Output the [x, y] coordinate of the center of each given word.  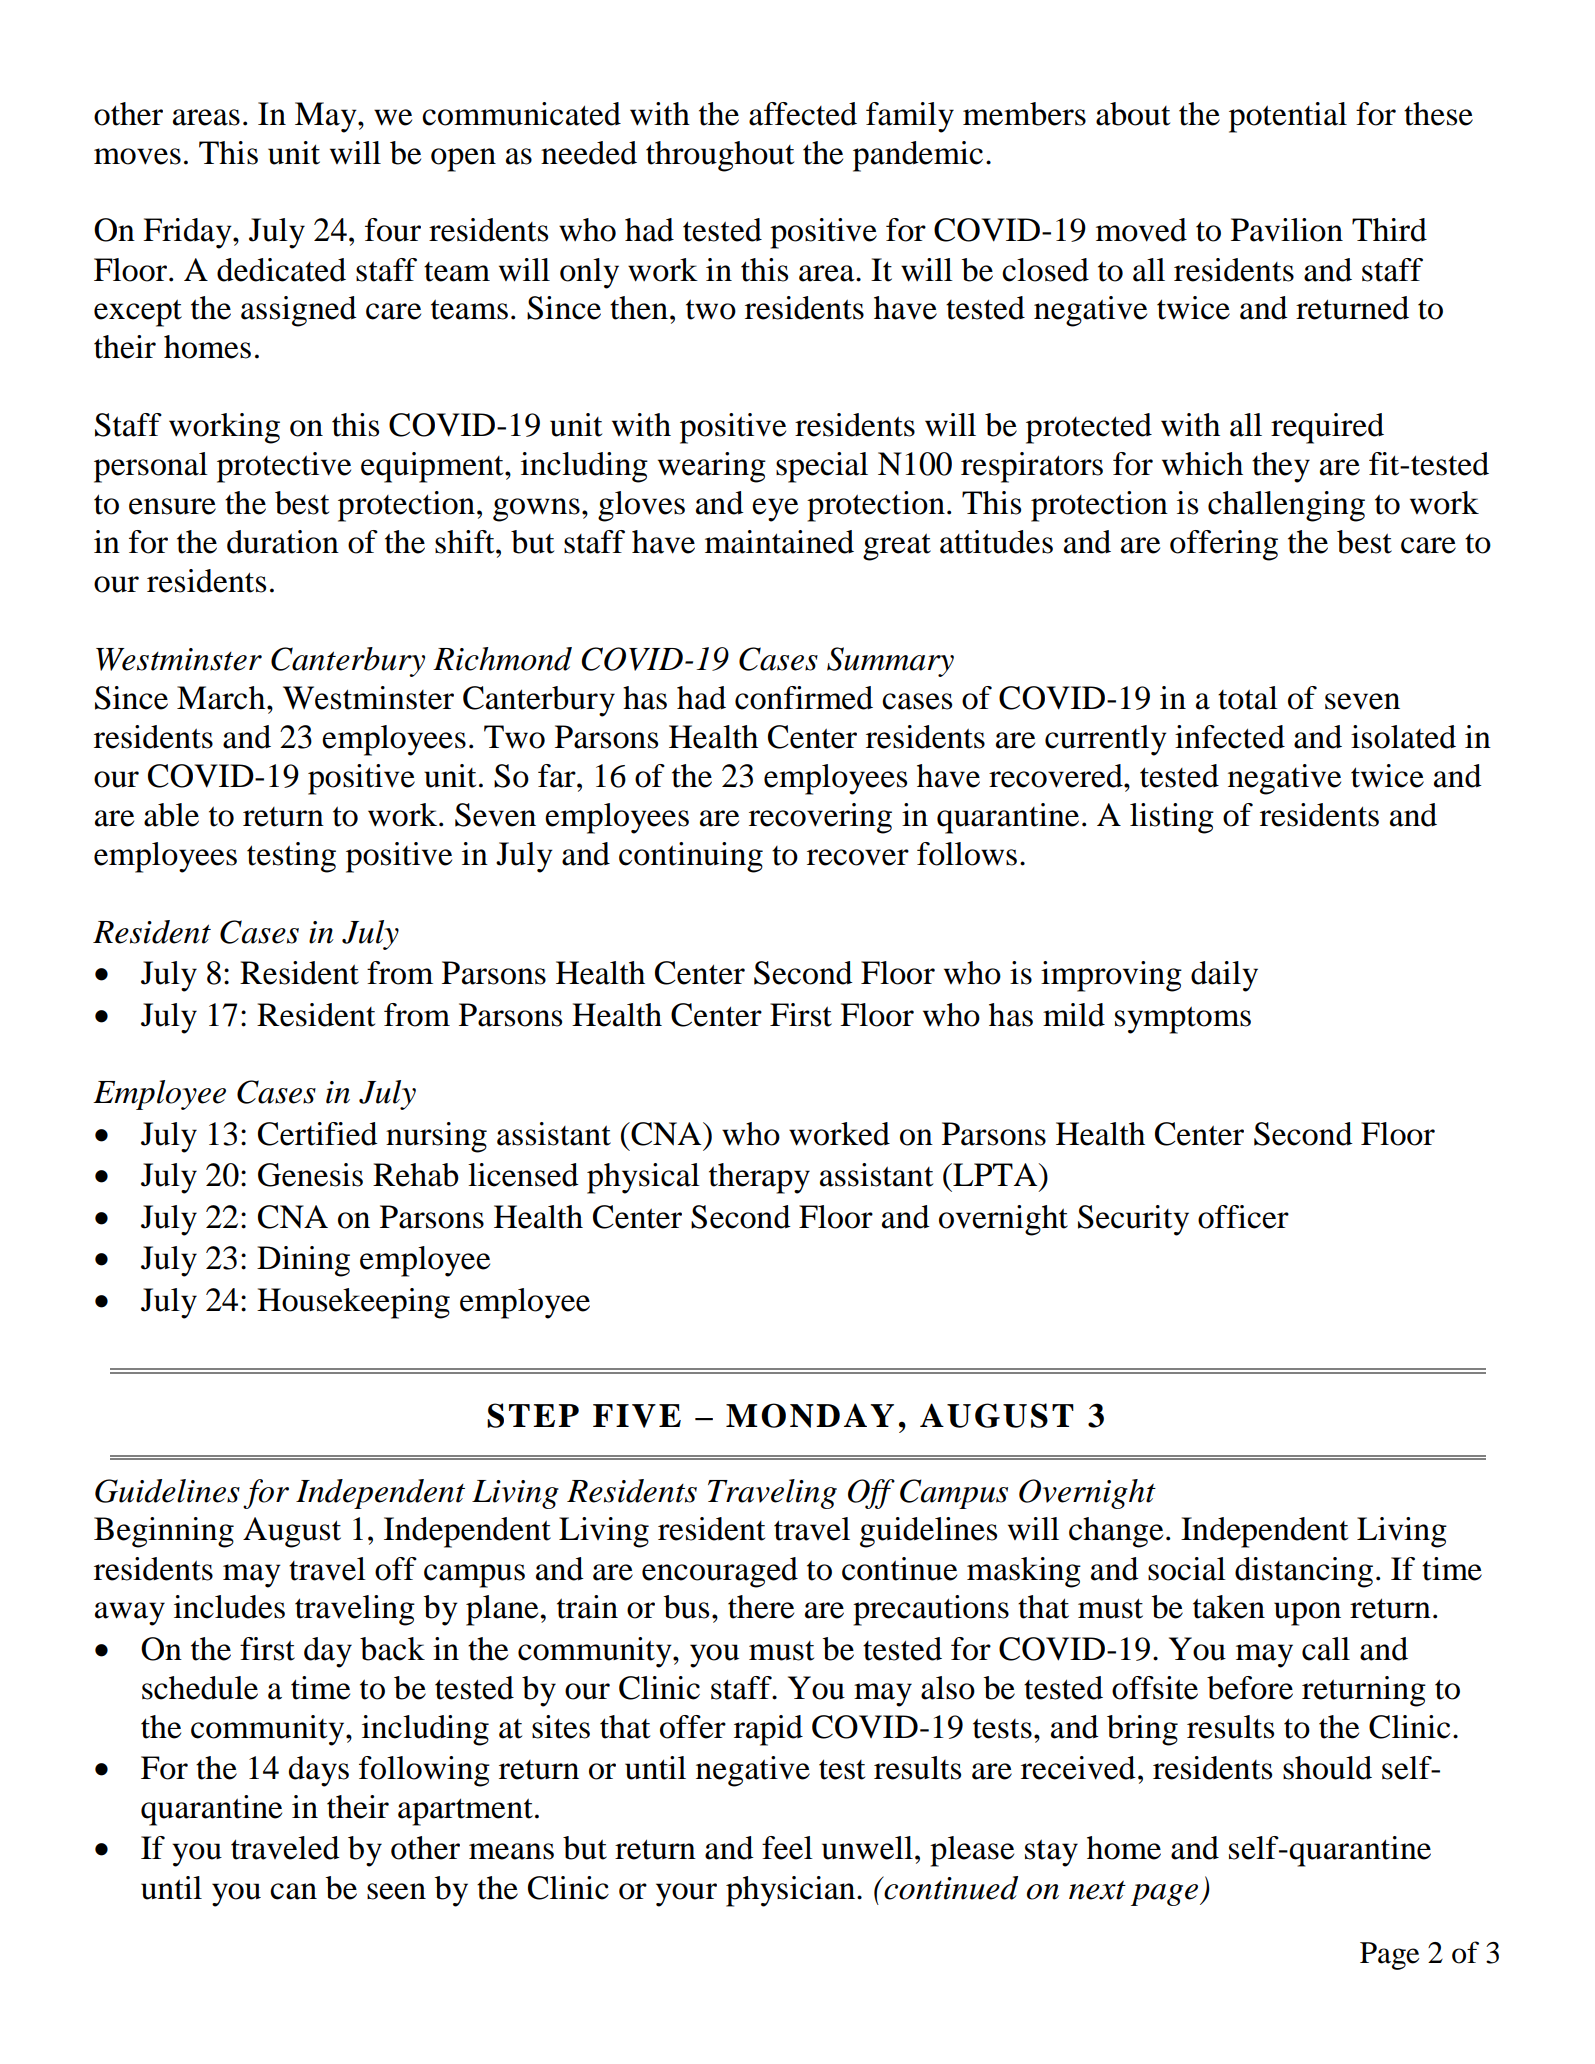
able [171, 815]
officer [1243, 1217]
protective [284, 467]
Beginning [164, 1532]
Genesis [310, 1175]
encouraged [720, 1572]
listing [1172, 818]
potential [1288, 117]
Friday [188, 233]
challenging [1286, 506]
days [319, 1771]
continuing [691, 857]
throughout [720, 156]
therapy [759, 1178]
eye [775, 510]
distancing [1304, 1572]
